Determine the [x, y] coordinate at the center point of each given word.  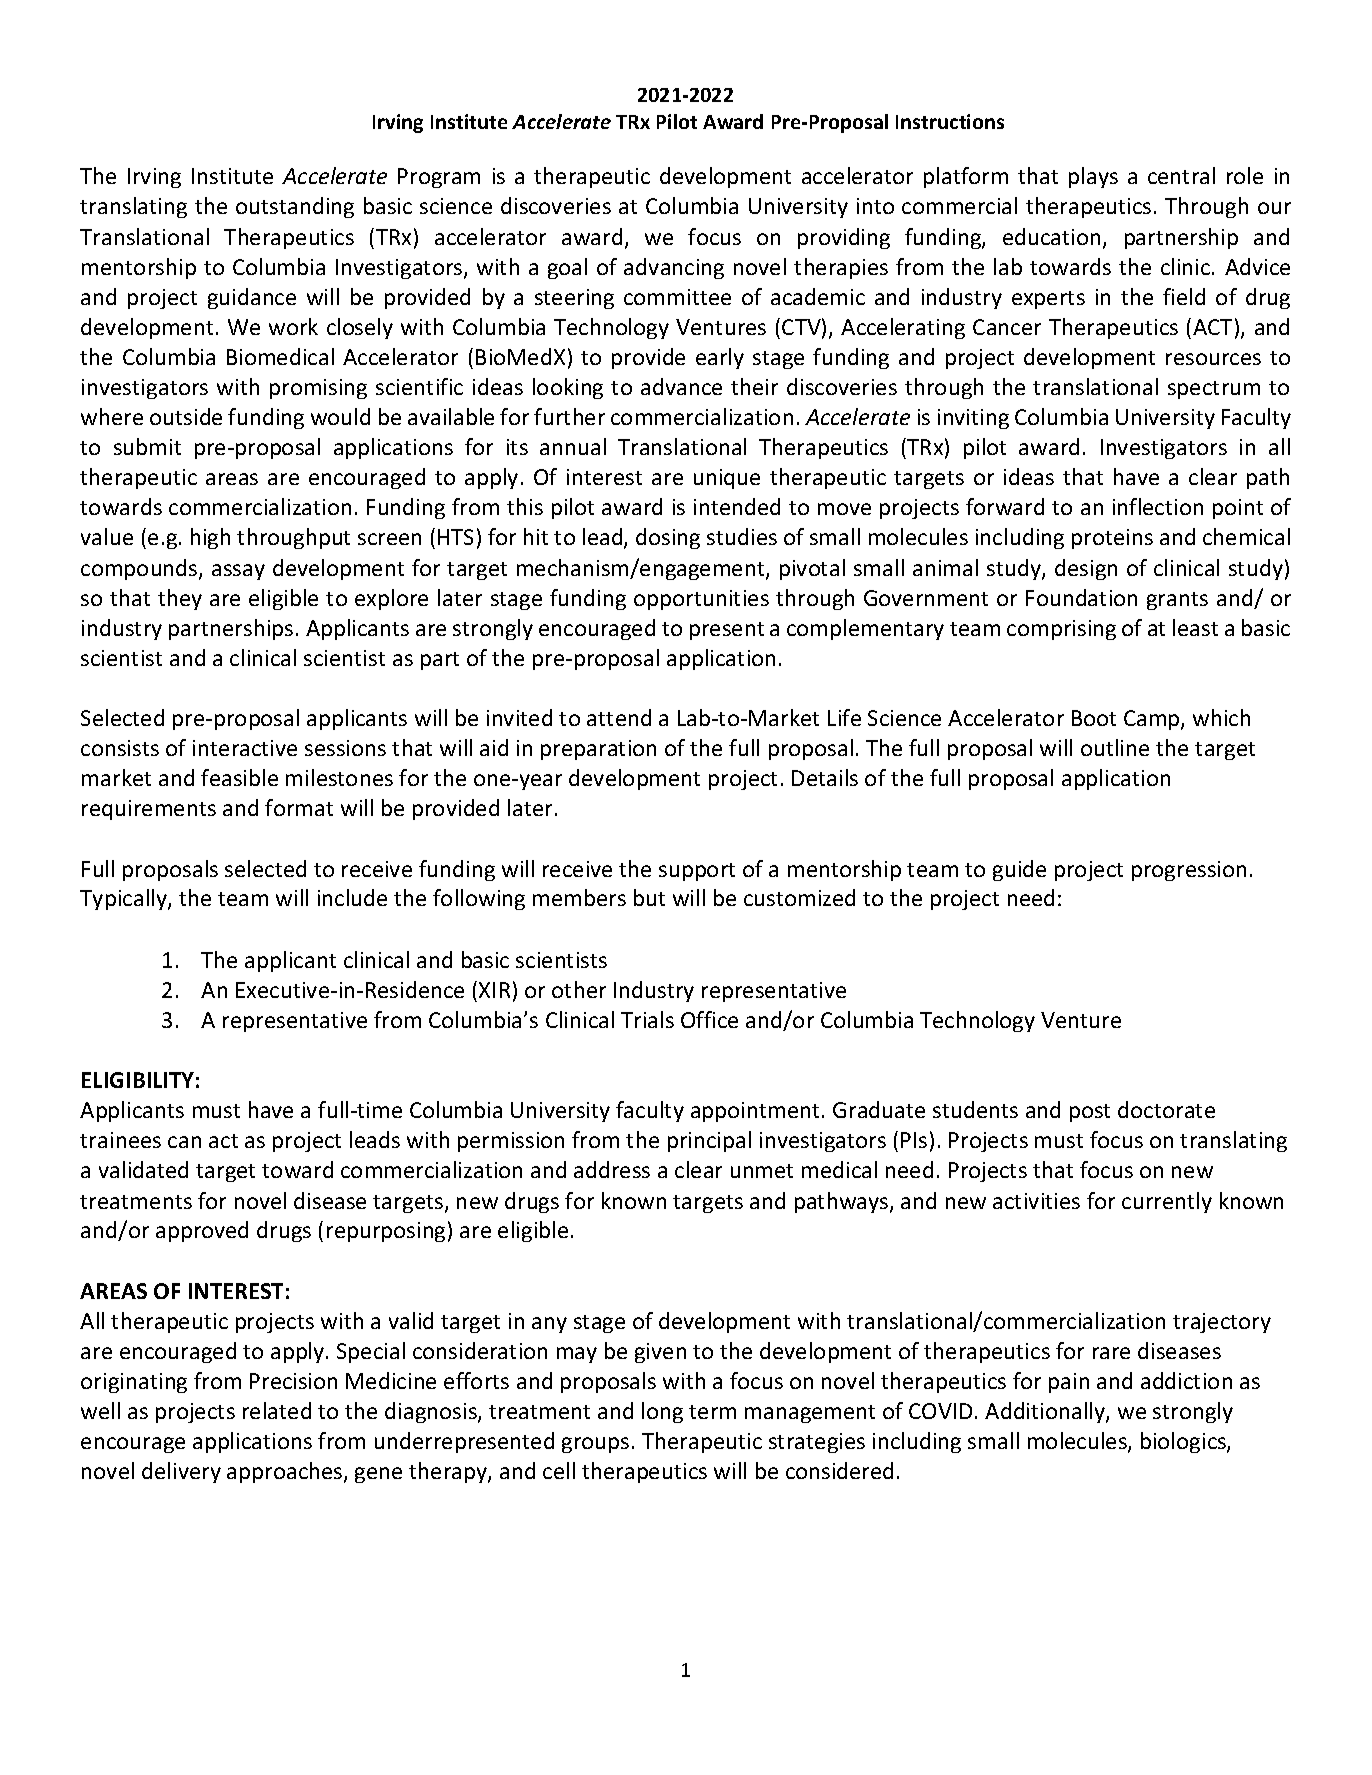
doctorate [1166, 1109]
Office [709, 1019]
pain [1069, 1383]
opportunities [701, 600]
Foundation [1081, 597]
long [662, 1412]
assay [238, 572]
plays [1093, 177]
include [352, 897]
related [277, 1410]
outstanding [295, 207]
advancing [674, 268]
